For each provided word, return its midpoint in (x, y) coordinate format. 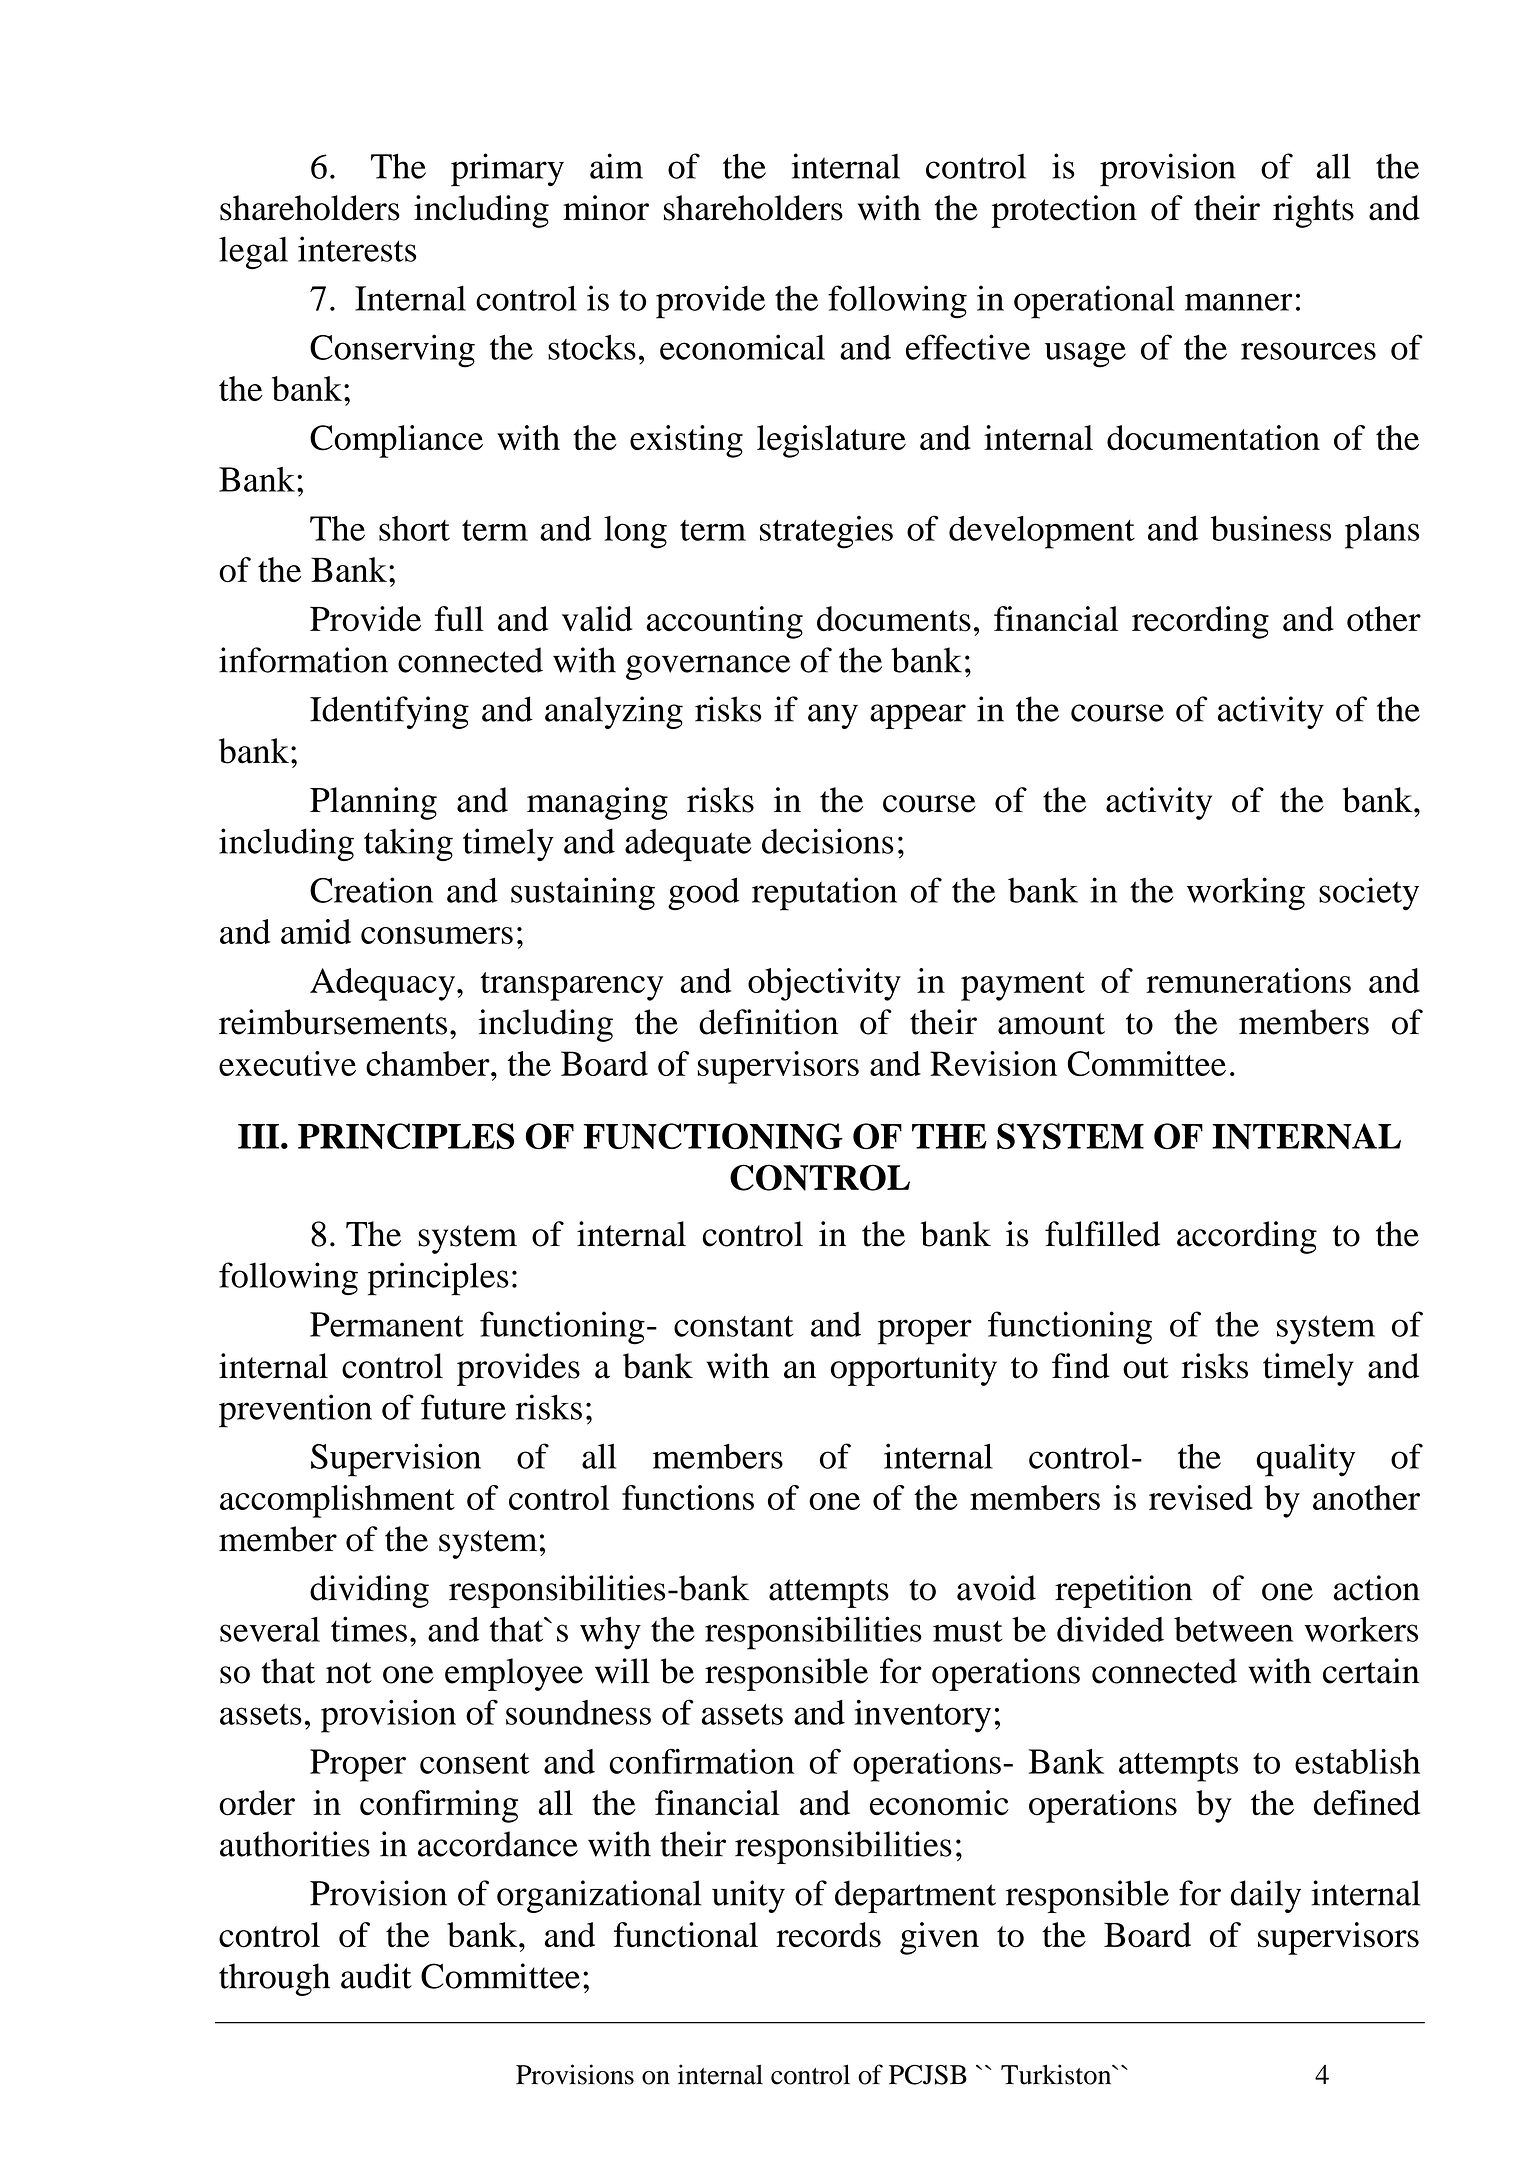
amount (1051, 1024)
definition (768, 1022)
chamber (429, 1063)
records (828, 1935)
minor (606, 208)
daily (1266, 1896)
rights (1313, 211)
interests (357, 249)
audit (376, 1976)
